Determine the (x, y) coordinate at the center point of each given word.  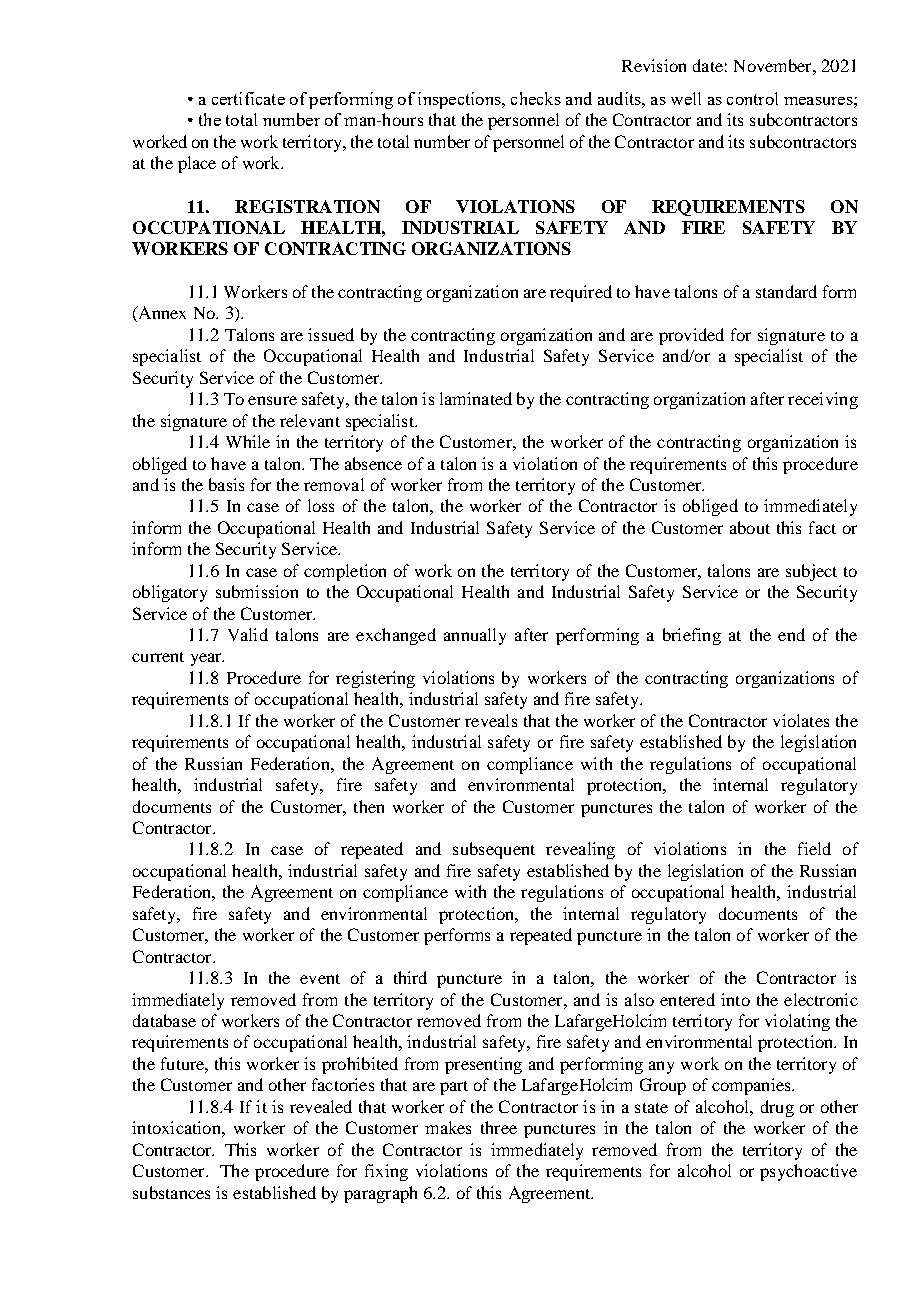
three (499, 1127)
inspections (460, 100)
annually (475, 636)
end (791, 634)
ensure (272, 400)
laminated (476, 398)
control (752, 98)
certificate (248, 98)
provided (691, 336)
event (320, 979)
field (814, 848)
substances (171, 1192)
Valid (248, 634)
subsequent (494, 850)
